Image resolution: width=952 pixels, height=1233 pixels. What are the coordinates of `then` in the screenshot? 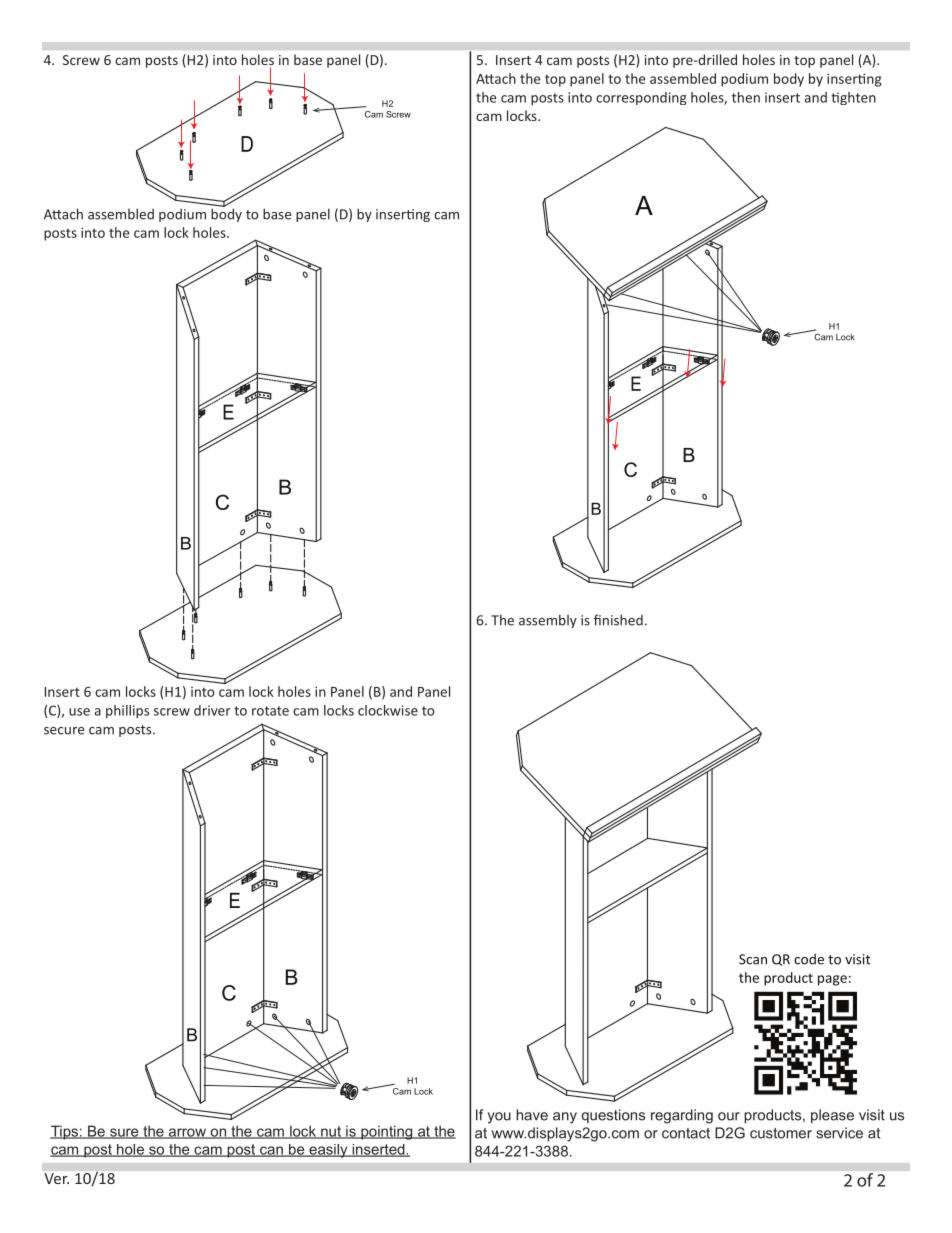 It's located at (746, 97).
